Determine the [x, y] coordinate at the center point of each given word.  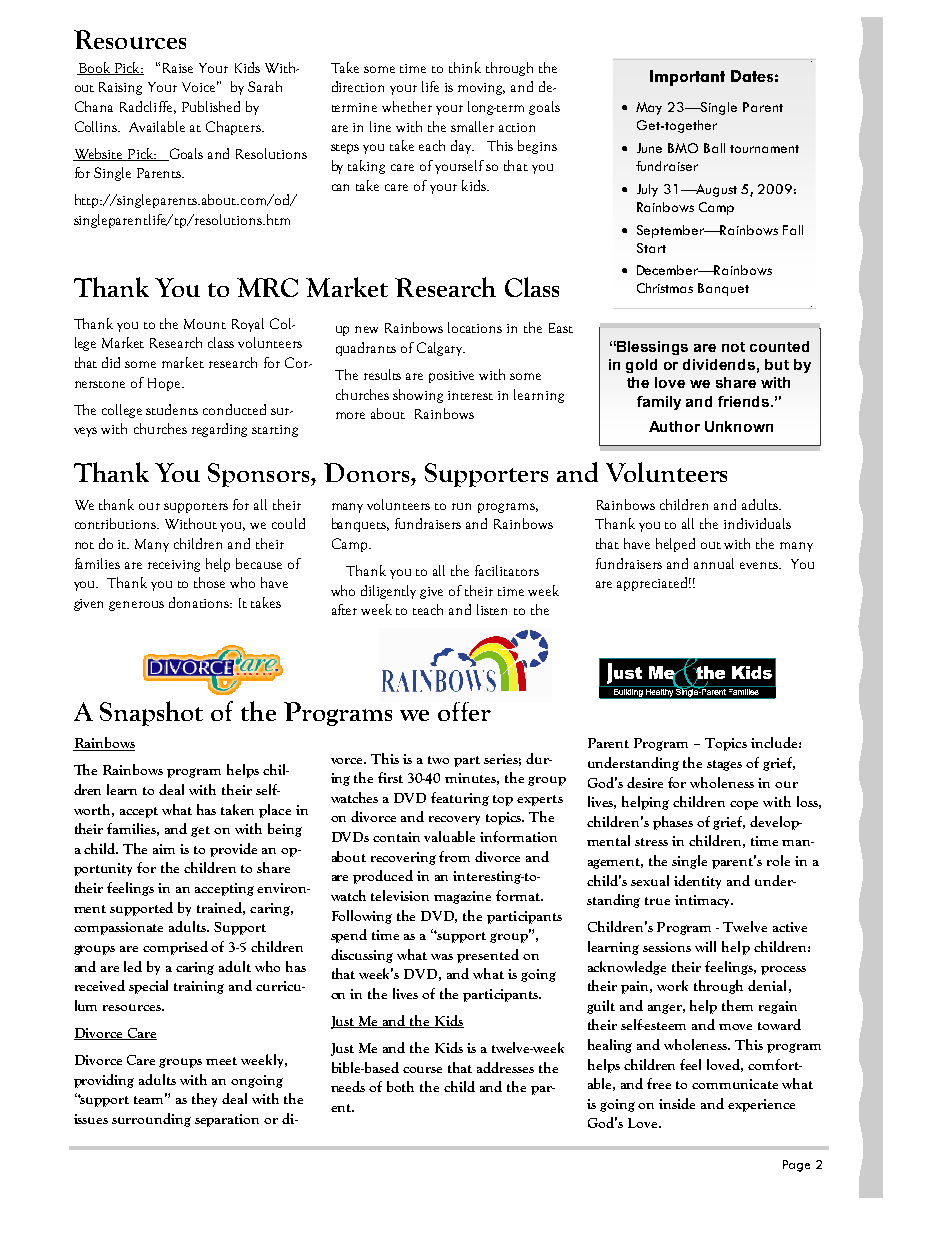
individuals [757, 523]
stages [724, 765]
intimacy [703, 901]
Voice [200, 86]
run [461, 506]
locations [475, 327]
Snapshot [151, 713]
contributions [117, 523]
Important [687, 78]
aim [164, 849]
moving [481, 89]
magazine [462, 897]
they [204, 1100]
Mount [205, 324]
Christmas [665, 288]
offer [464, 711]
